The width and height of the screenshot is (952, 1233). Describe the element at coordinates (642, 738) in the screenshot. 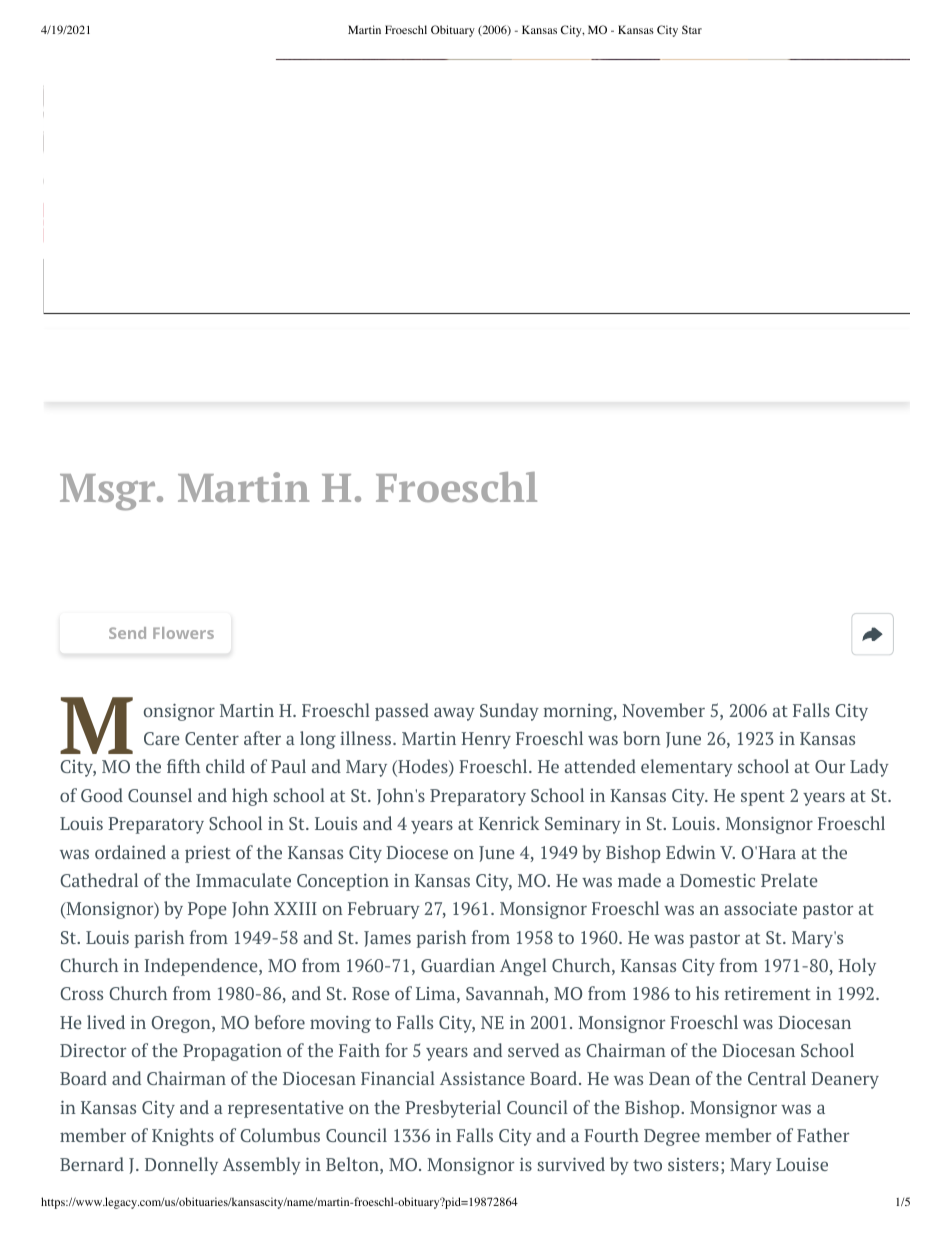

I see `born` at that location.
